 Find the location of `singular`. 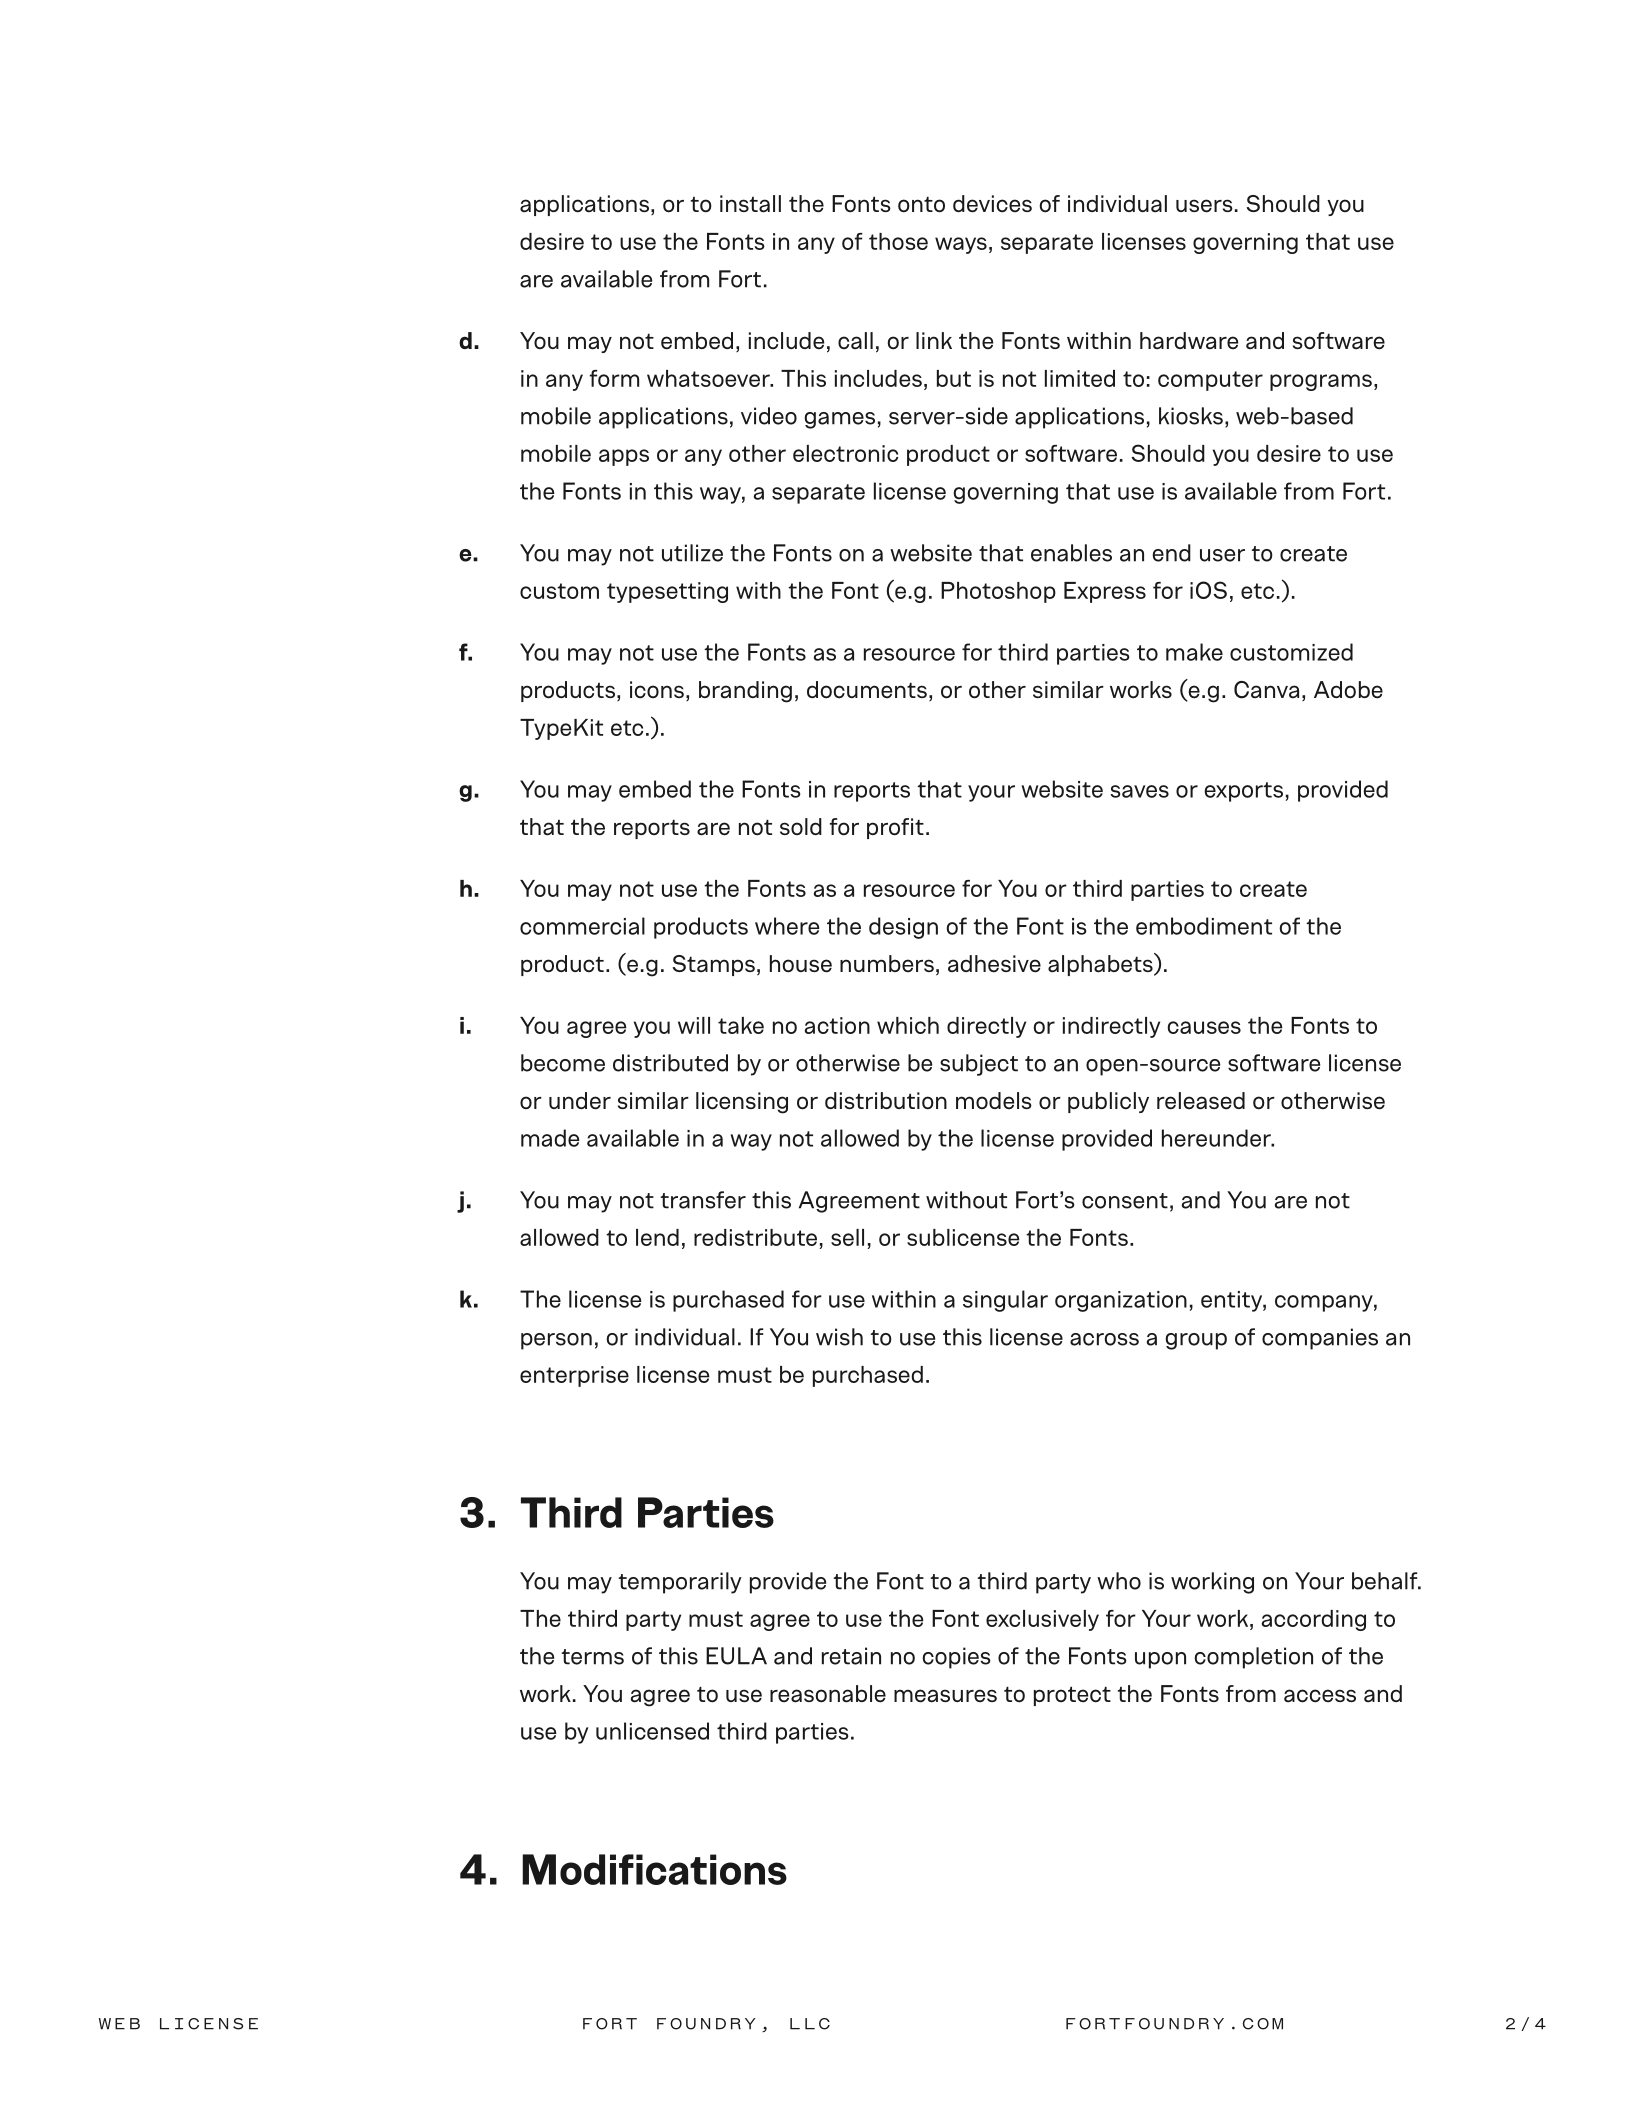

singular is located at coordinates (1005, 1301).
